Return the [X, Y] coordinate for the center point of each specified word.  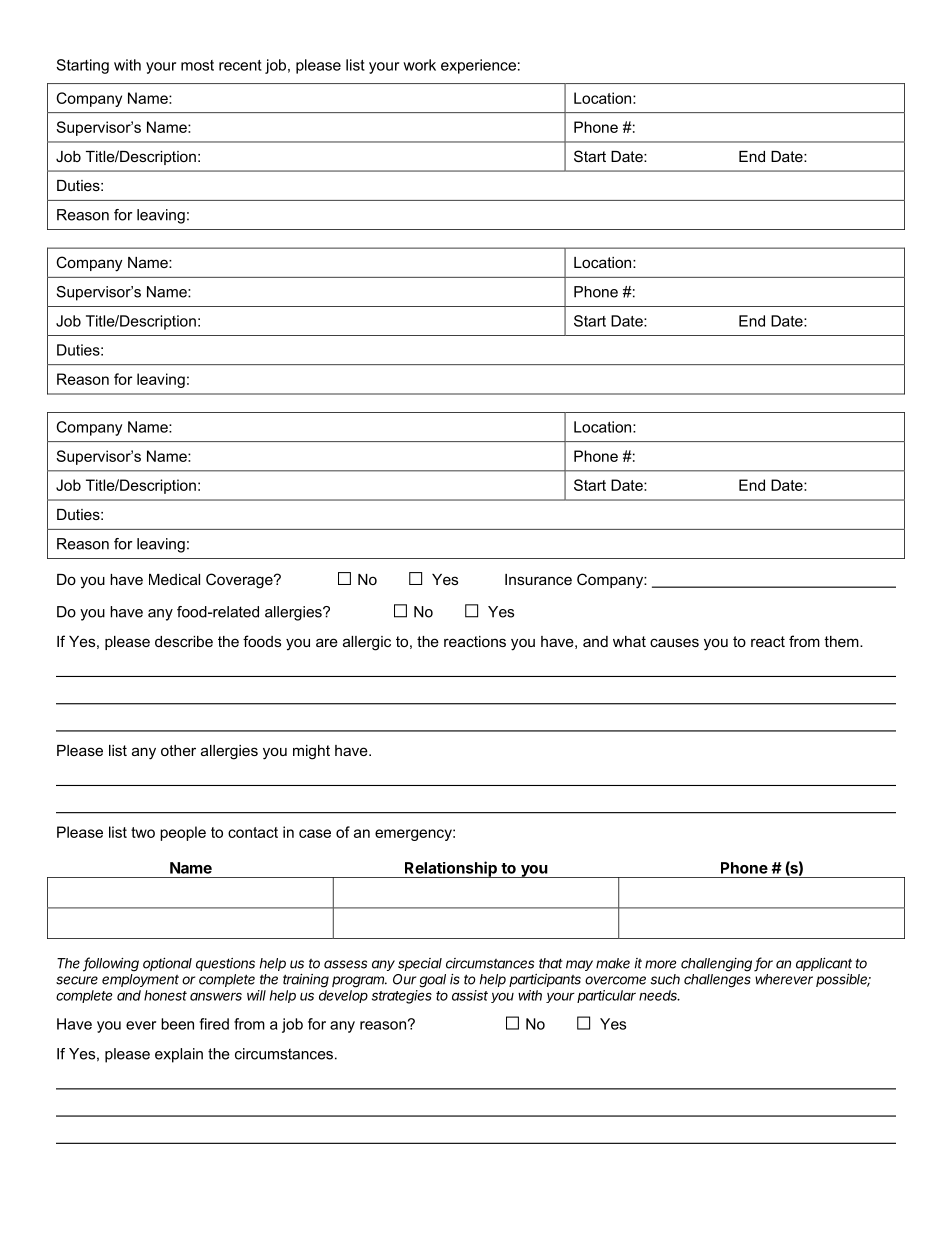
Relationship [451, 869]
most [197, 65]
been [177, 1024]
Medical [174, 579]
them [842, 641]
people [183, 833]
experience [478, 66]
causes [674, 642]
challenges [717, 981]
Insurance [538, 579]
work [419, 65]
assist [470, 995]
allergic [367, 643]
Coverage [240, 581]
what [629, 641]
